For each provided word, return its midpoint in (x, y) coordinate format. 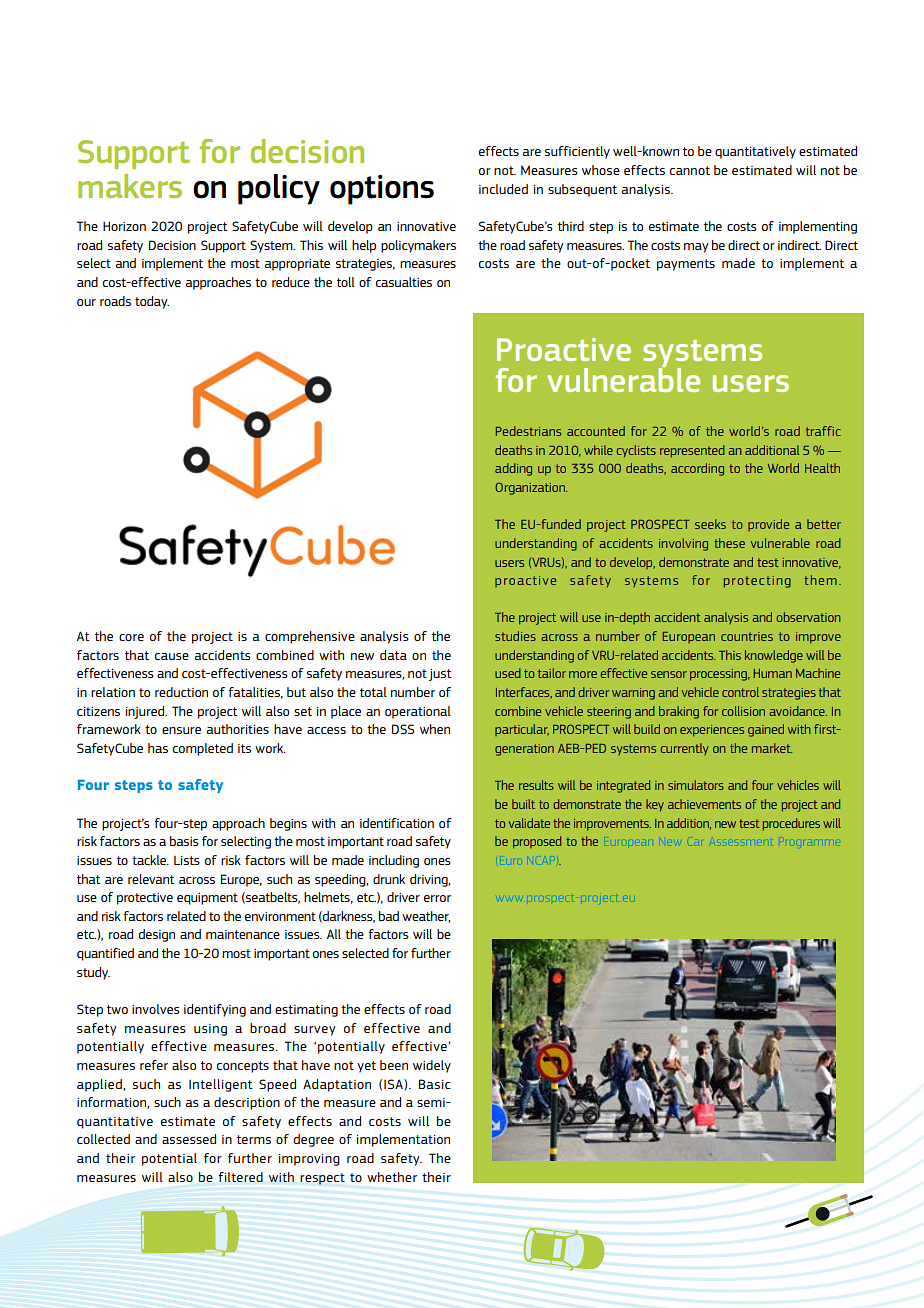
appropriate (297, 265)
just (440, 675)
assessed (189, 1139)
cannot (690, 170)
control (740, 692)
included (503, 189)
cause (172, 656)
